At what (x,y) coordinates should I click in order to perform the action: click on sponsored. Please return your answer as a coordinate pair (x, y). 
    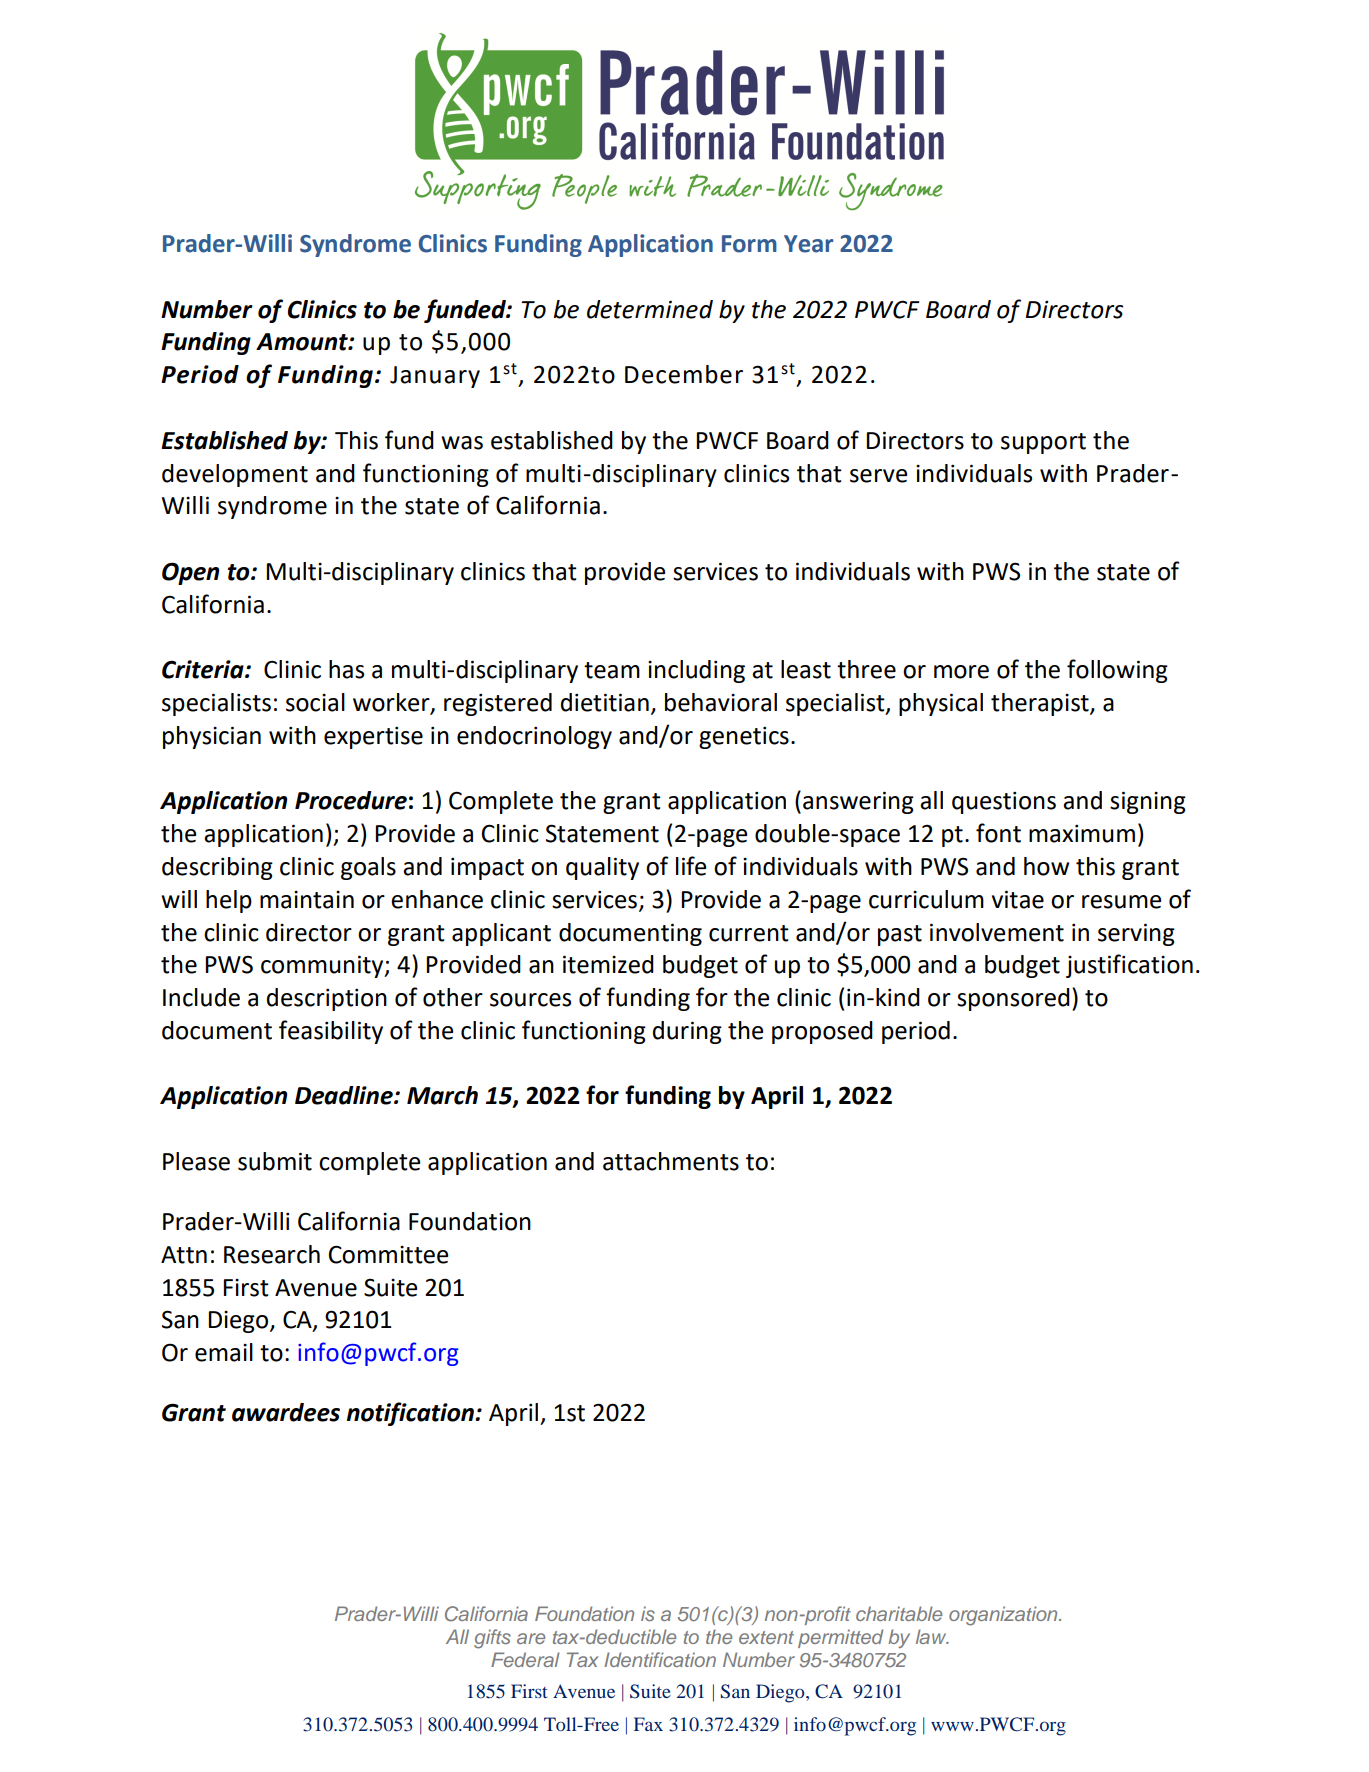
    Looking at the image, I should click on (1013, 999).
